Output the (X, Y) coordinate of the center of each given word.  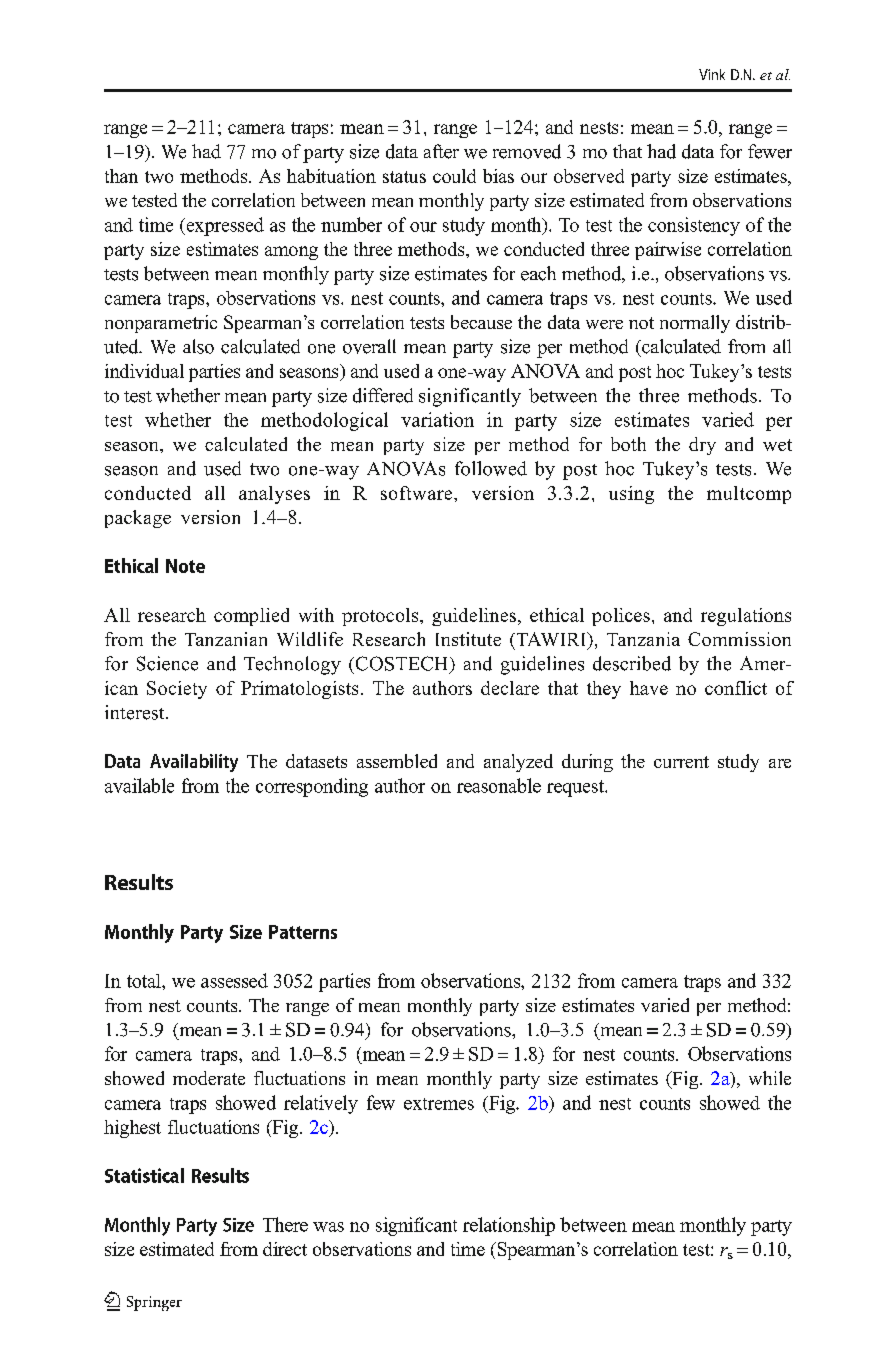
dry (702, 446)
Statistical (144, 1175)
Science (167, 663)
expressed (224, 226)
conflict (736, 688)
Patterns (303, 932)
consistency (694, 226)
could (454, 176)
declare (510, 688)
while (770, 1078)
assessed (234, 980)
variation (437, 419)
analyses (274, 495)
